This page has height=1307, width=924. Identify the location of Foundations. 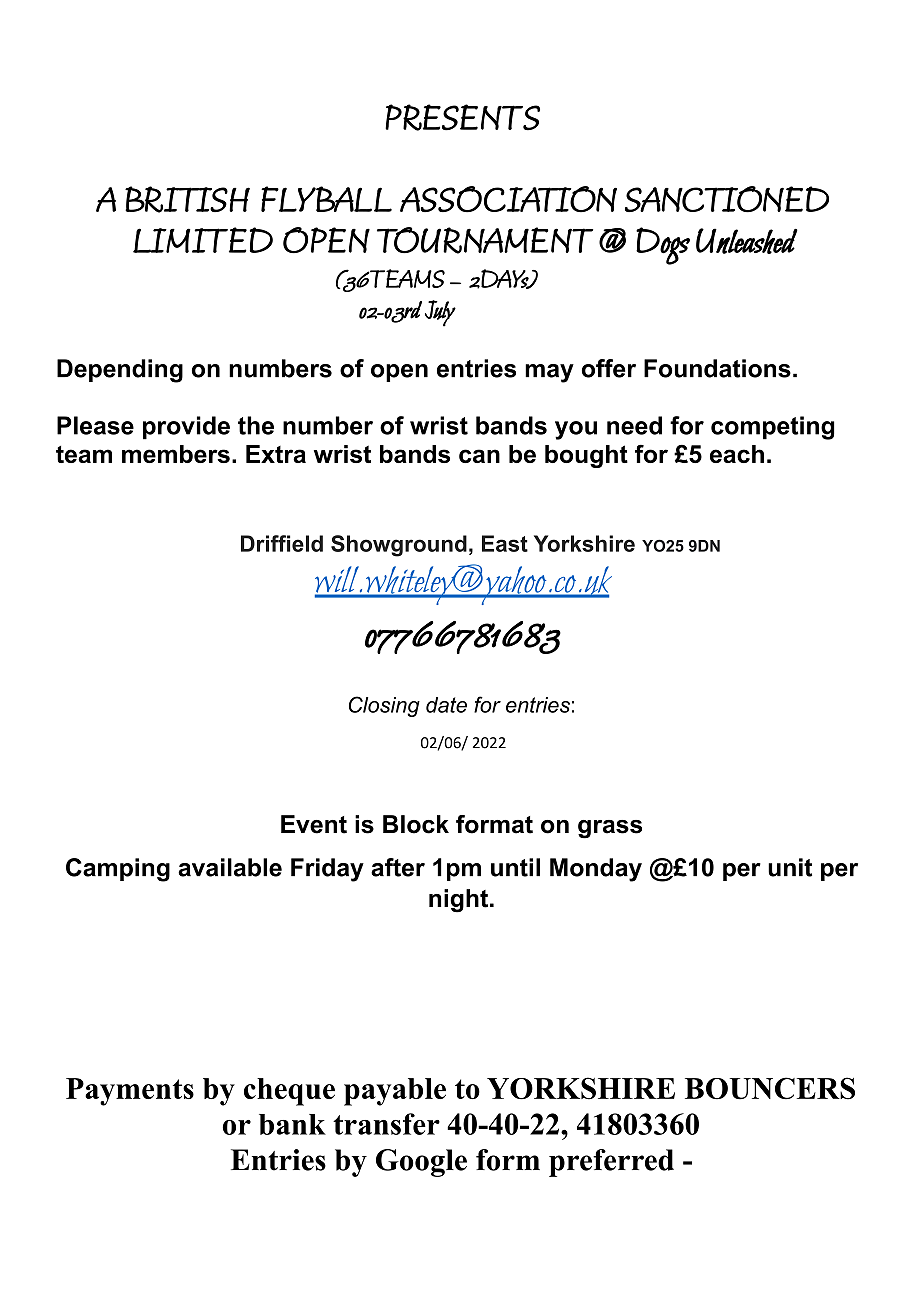
(717, 368).
